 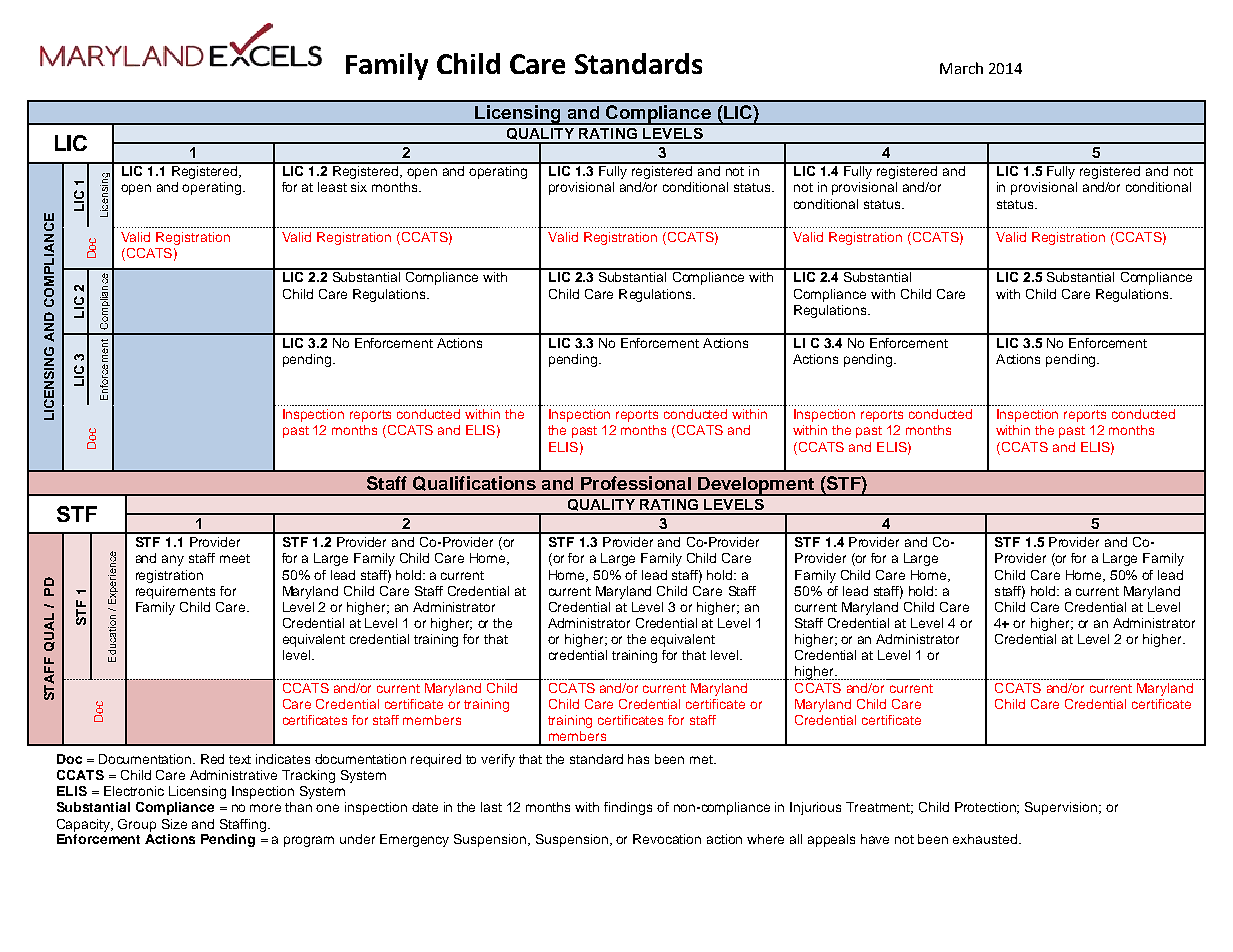 I want to click on six, so click(x=359, y=187).
